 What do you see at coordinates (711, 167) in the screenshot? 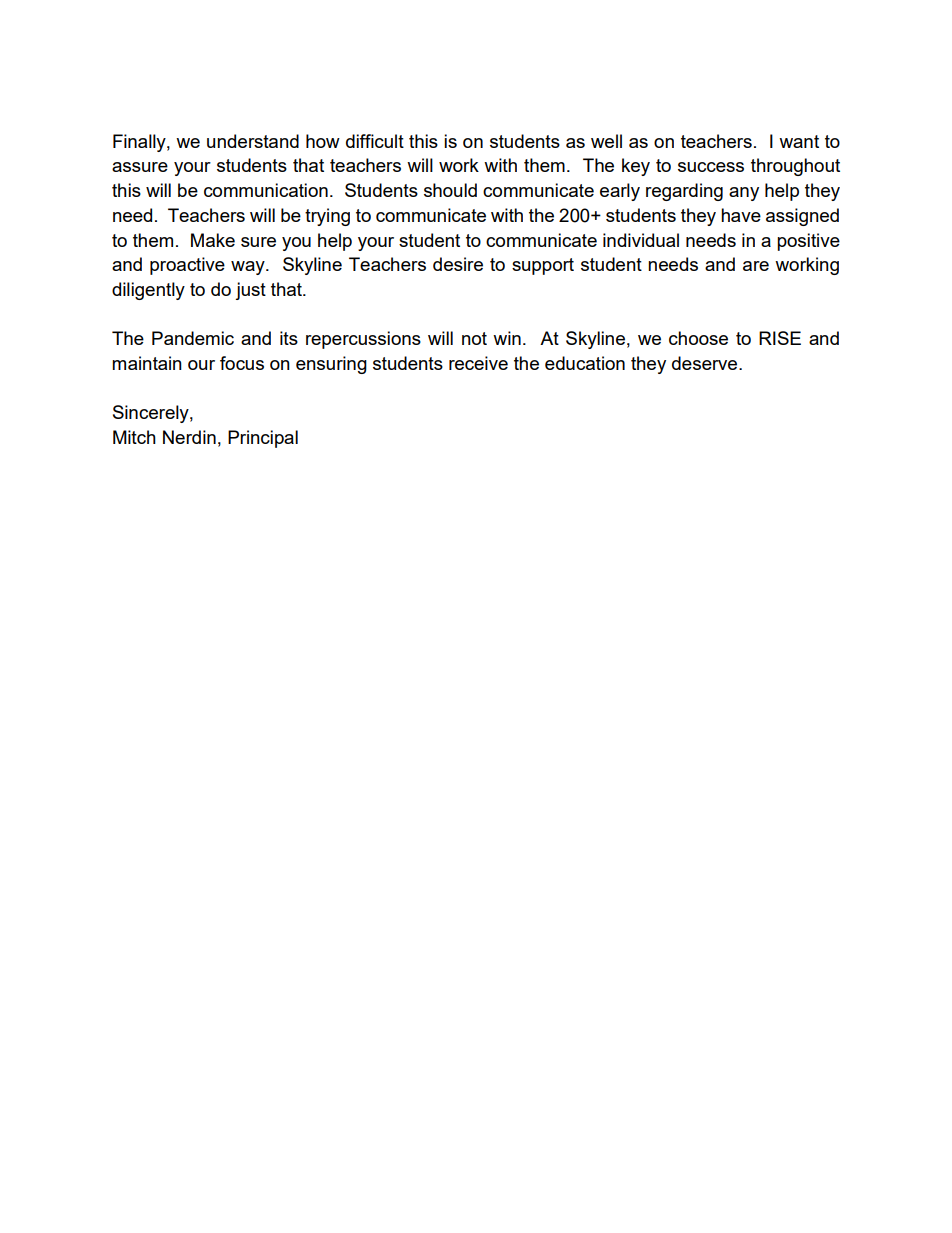
I see `success` at bounding box center [711, 167].
